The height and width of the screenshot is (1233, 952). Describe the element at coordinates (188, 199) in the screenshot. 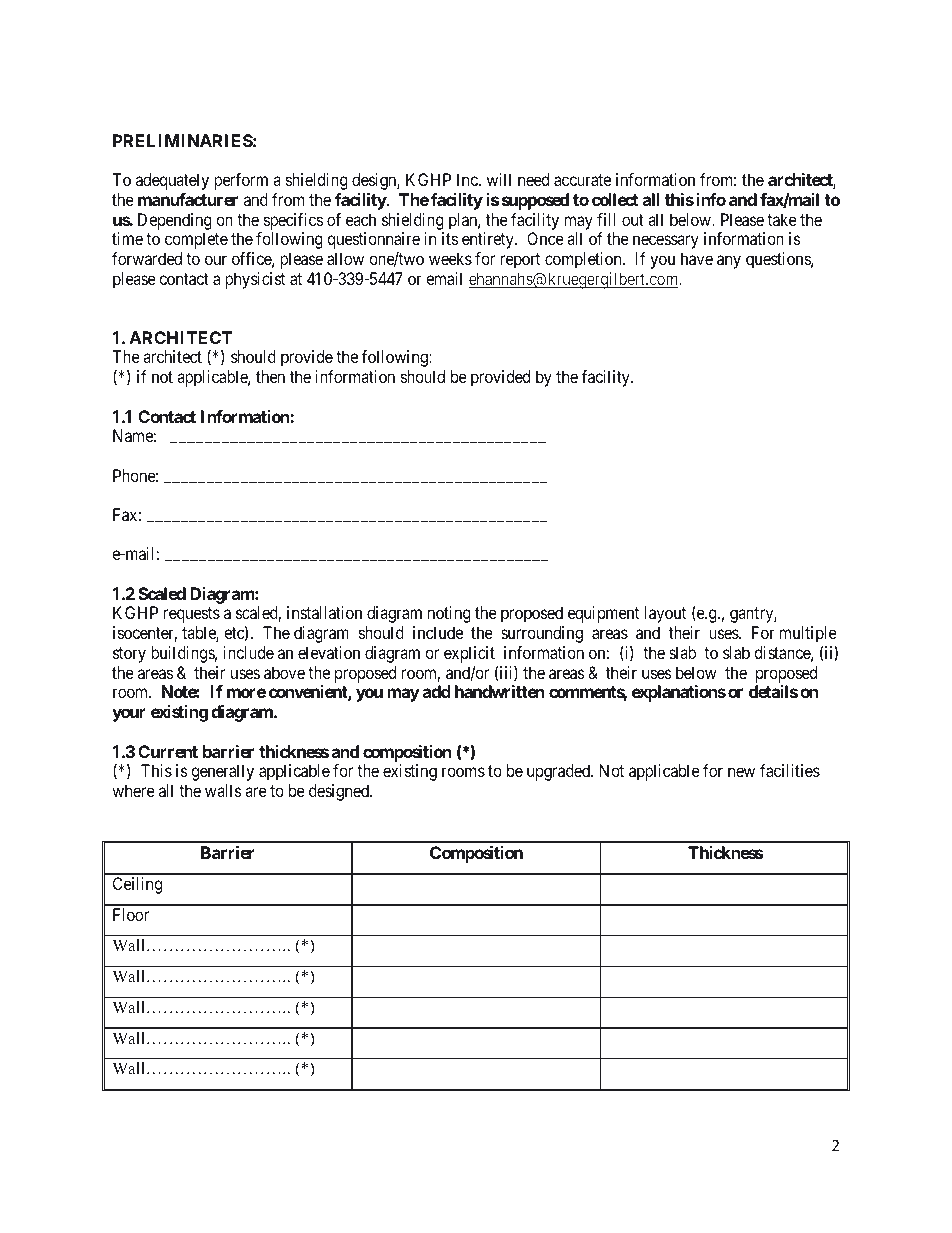

I see `manufacturer` at that location.
